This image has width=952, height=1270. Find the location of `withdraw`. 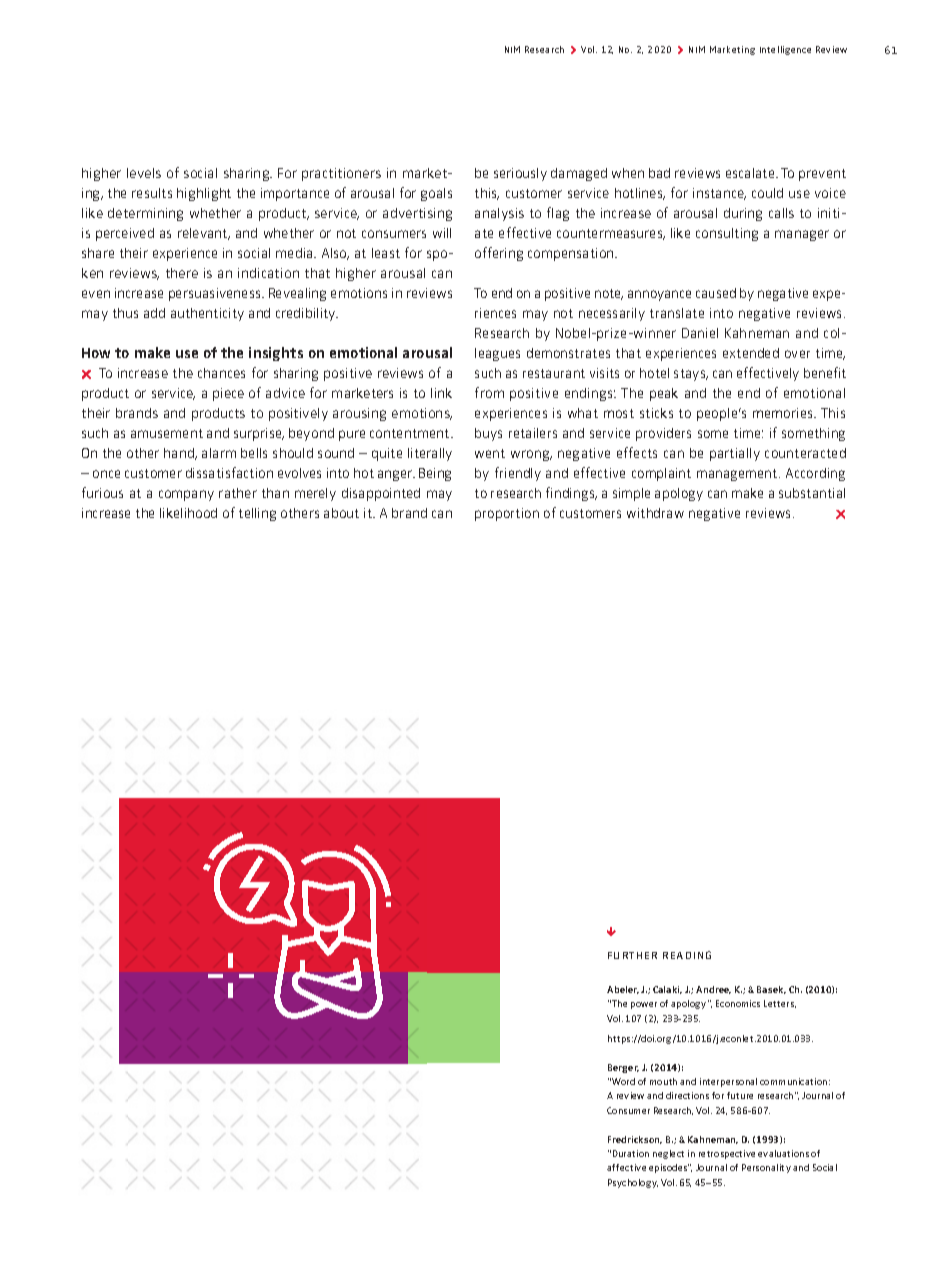

withdraw is located at coordinates (655, 513).
